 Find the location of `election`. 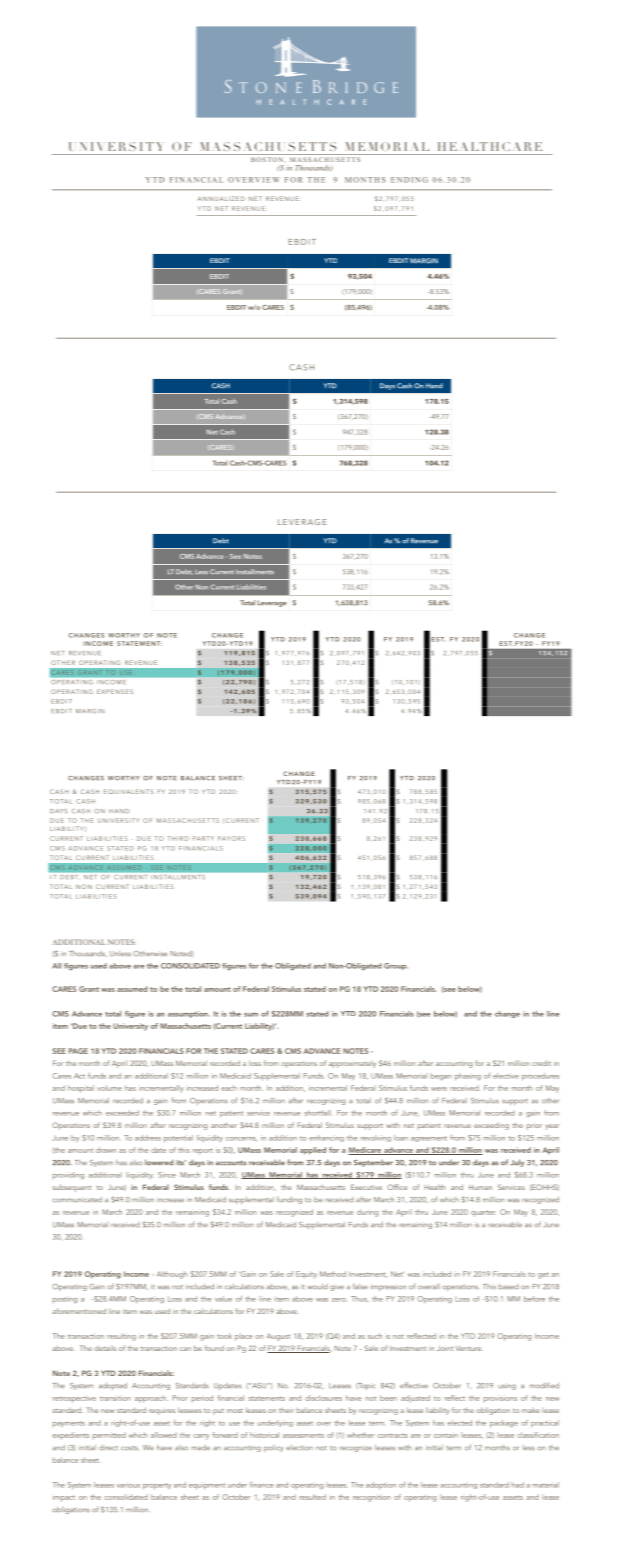

election is located at coordinates (299, 1448).
